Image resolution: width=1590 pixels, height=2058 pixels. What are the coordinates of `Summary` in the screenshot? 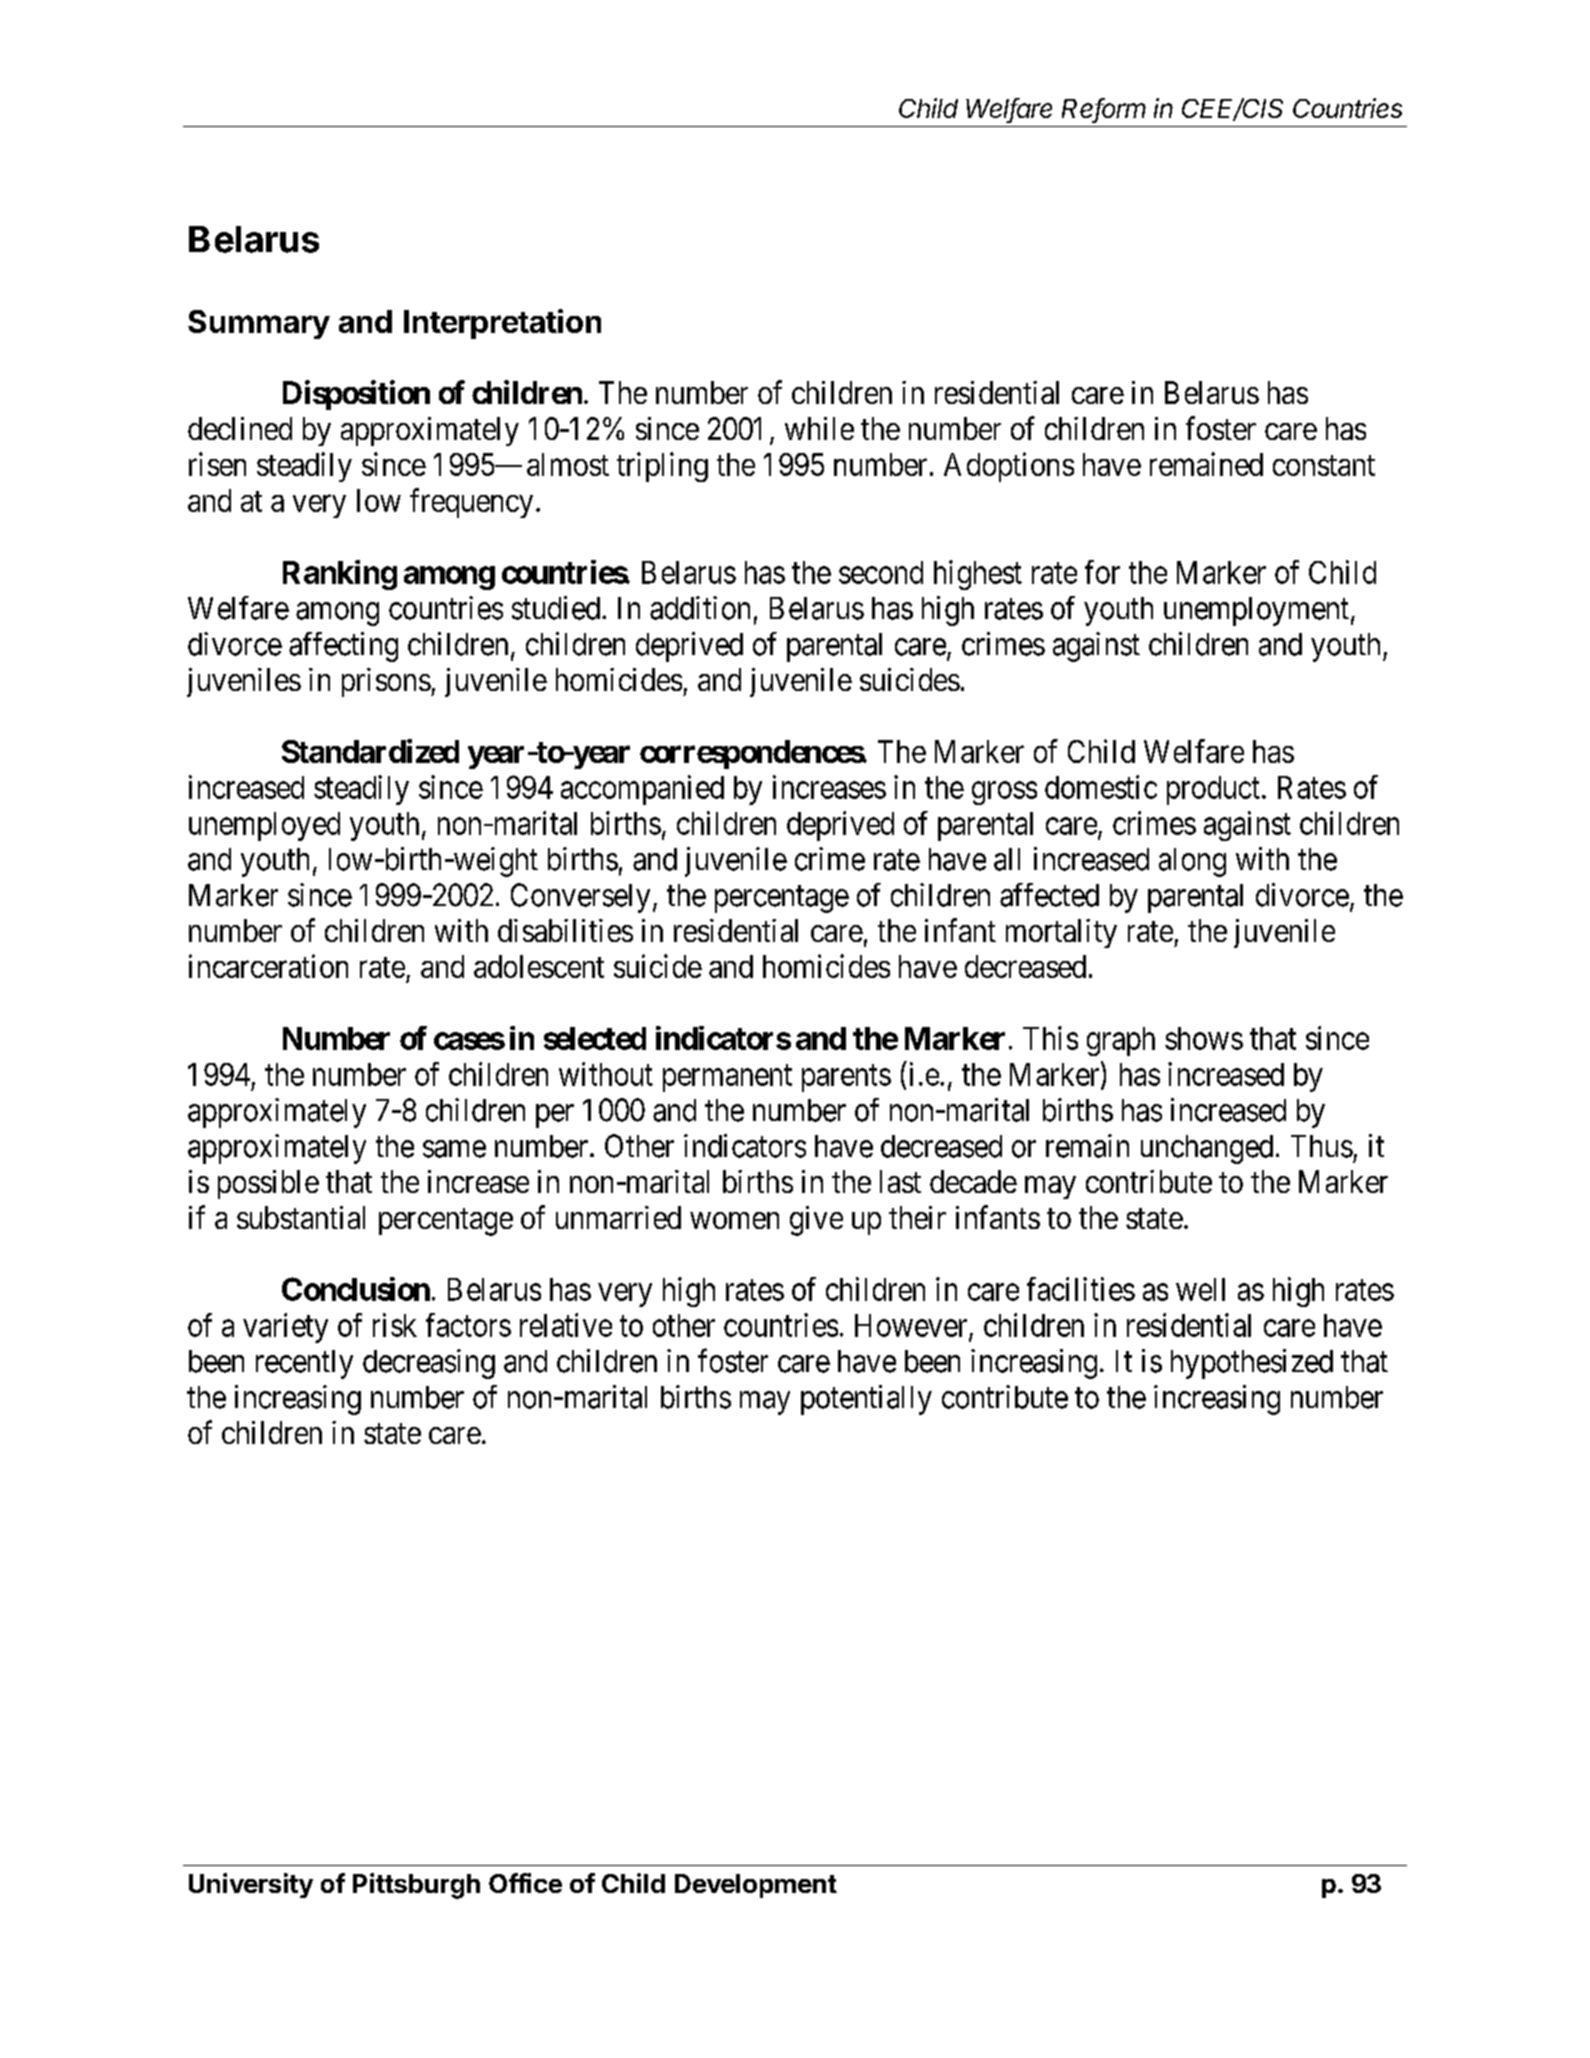 It's located at (259, 324).
